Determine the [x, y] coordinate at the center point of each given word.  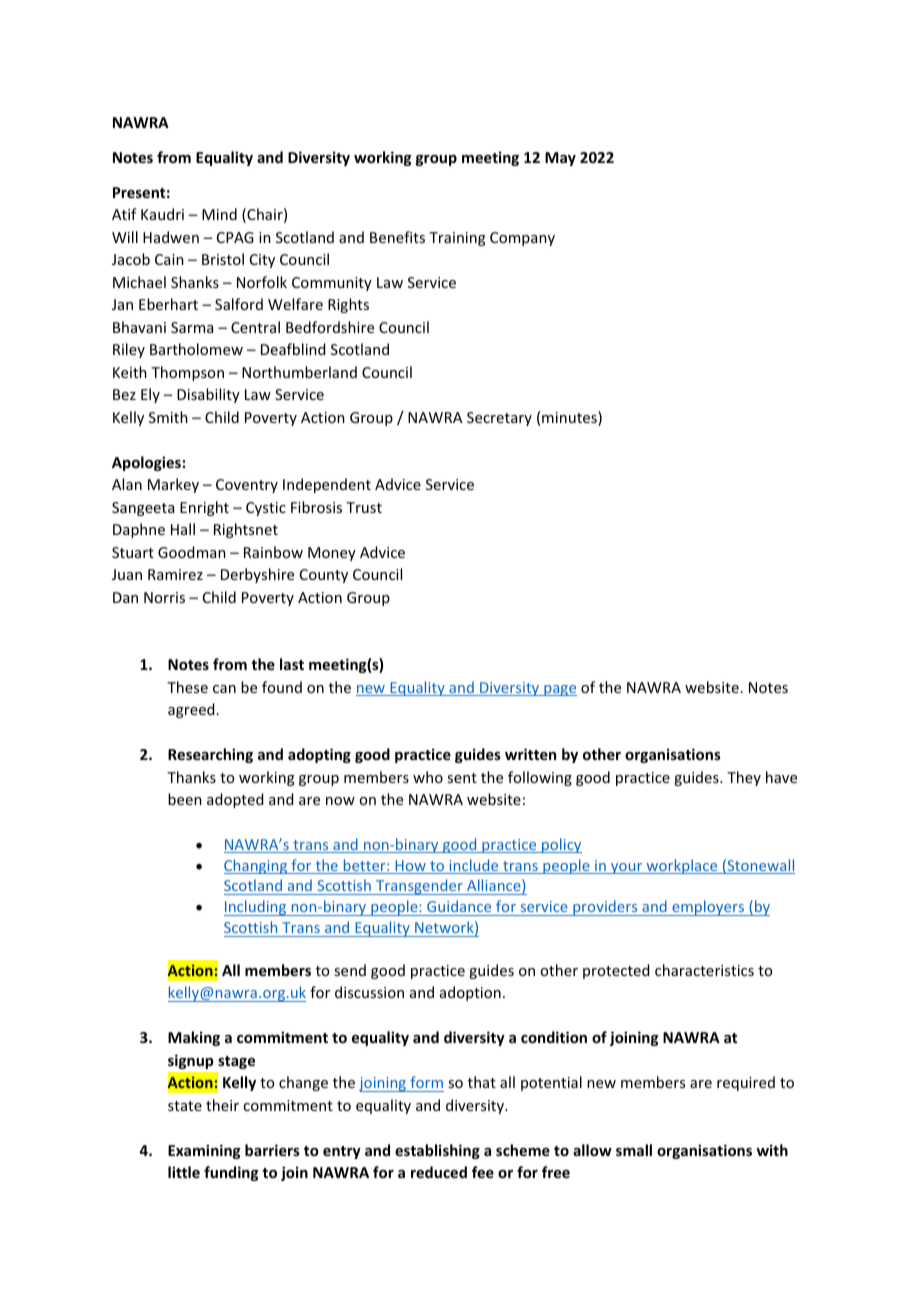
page [559, 690]
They [744, 778]
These [187, 687]
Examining [204, 1151]
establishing [437, 1151]
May [560, 159]
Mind [219, 214]
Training [457, 239]
